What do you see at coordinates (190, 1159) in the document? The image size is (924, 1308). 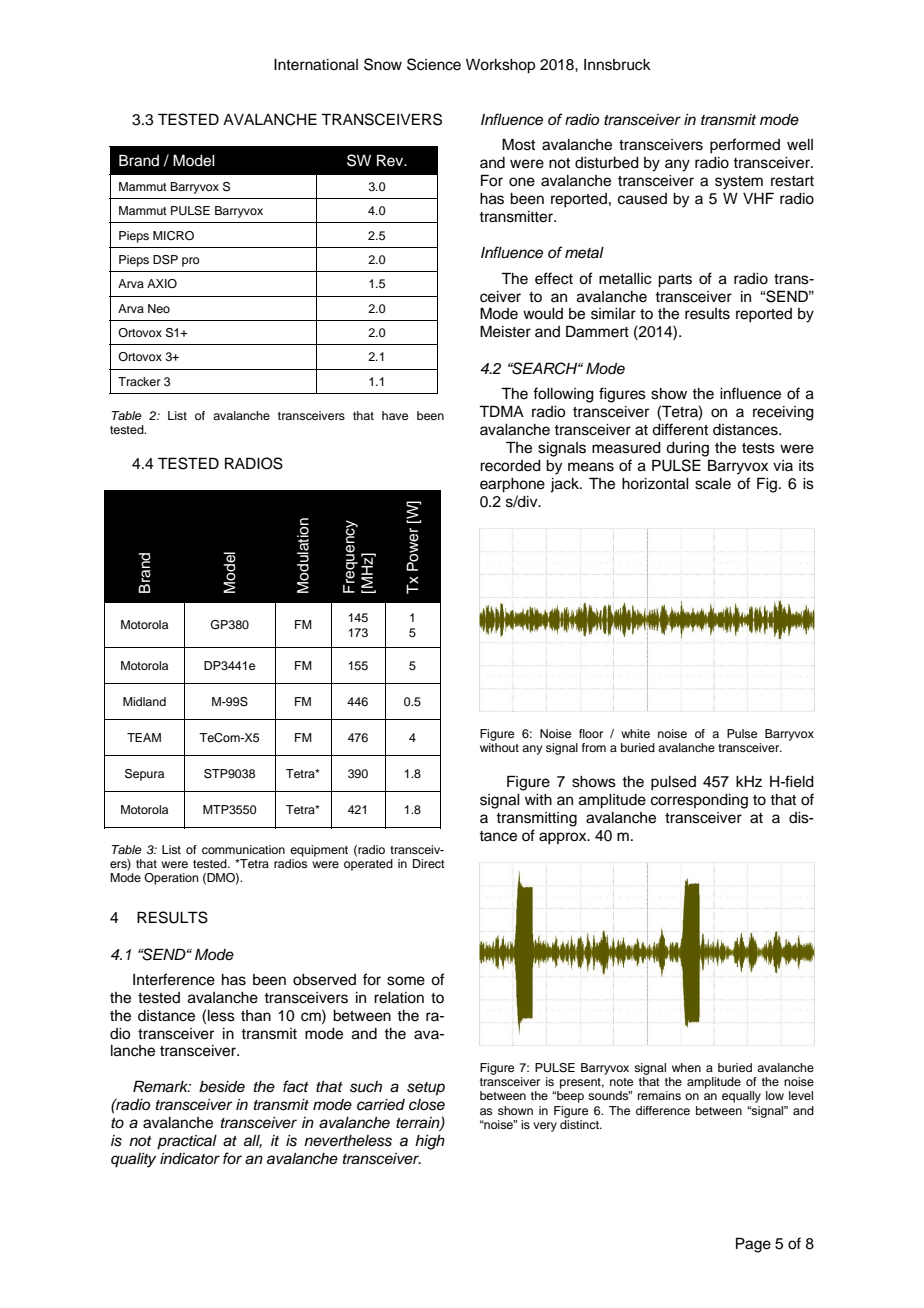 I see `indicator` at bounding box center [190, 1159].
